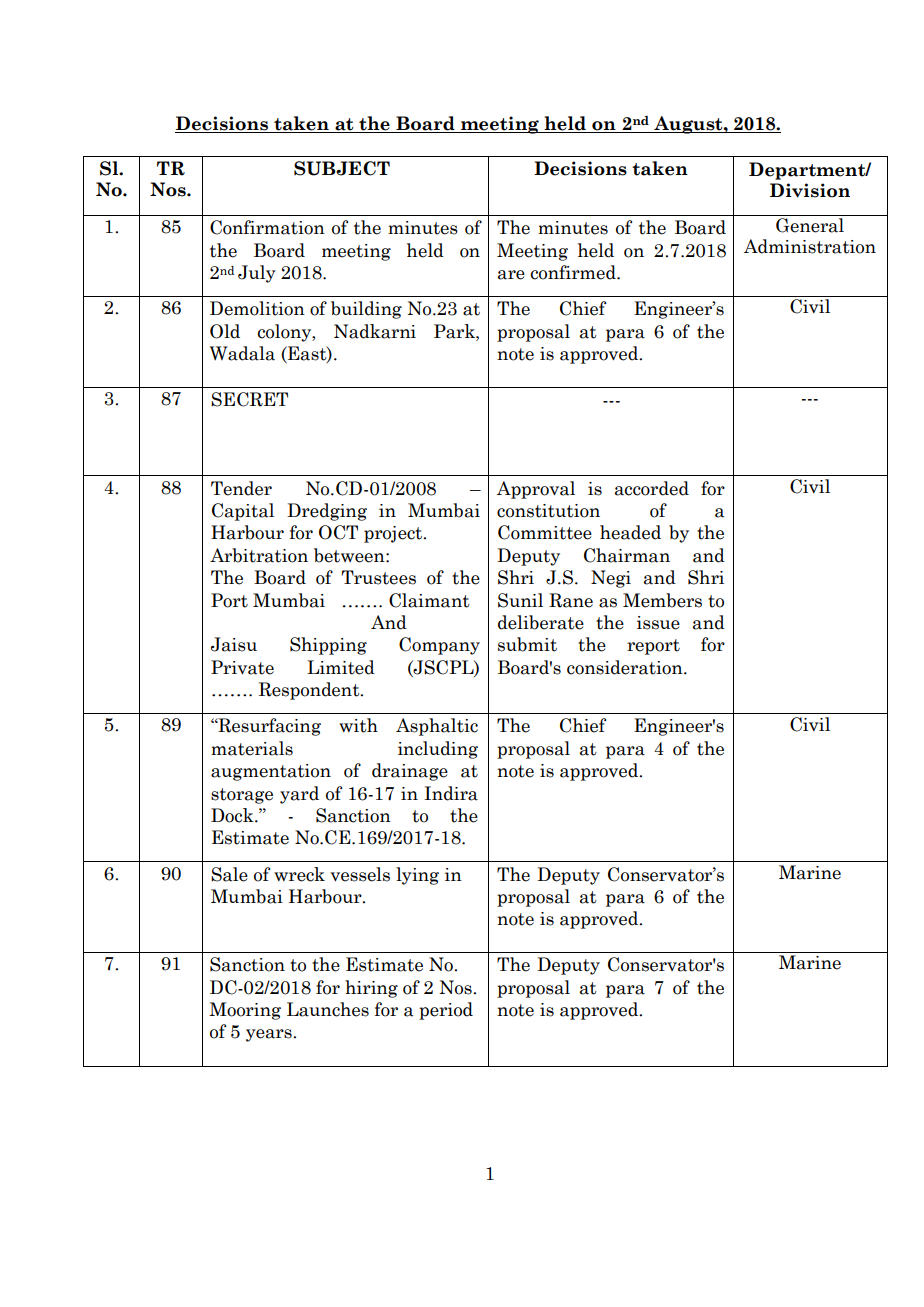 Image resolution: width=924 pixels, height=1307 pixels. Describe the element at coordinates (810, 190) in the document. I see `Division` at that location.
